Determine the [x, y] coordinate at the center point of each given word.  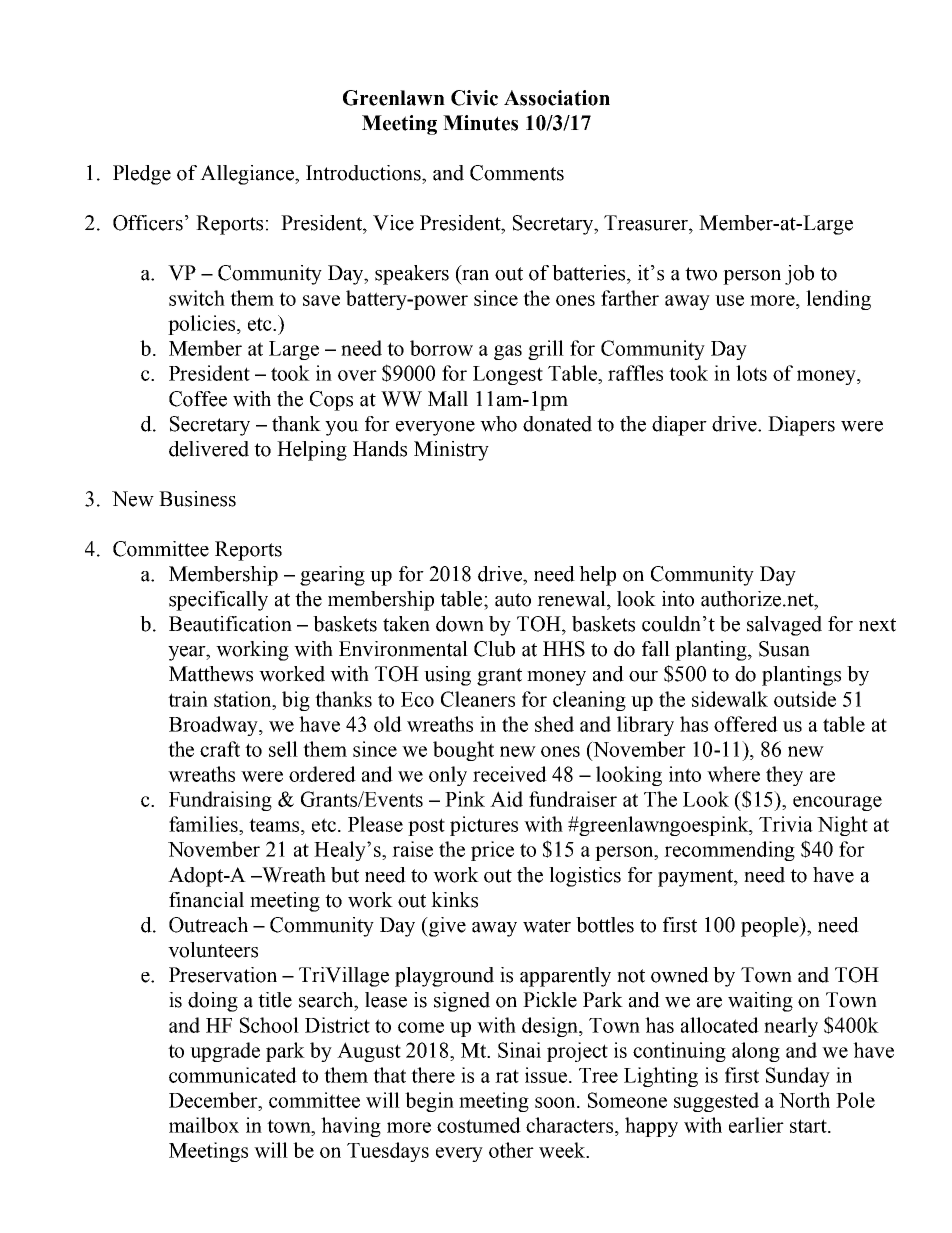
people [771, 927]
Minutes [480, 123]
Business [197, 499]
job [799, 275]
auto [513, 600]
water [547, 926]
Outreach [208, 925]
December [214, 1100]
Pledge [142, 175]
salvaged [784, 626]
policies [203, 325]
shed [554, 724]
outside [805, 699]
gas [508, 352]
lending [838, 300]
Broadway [214, 726]
